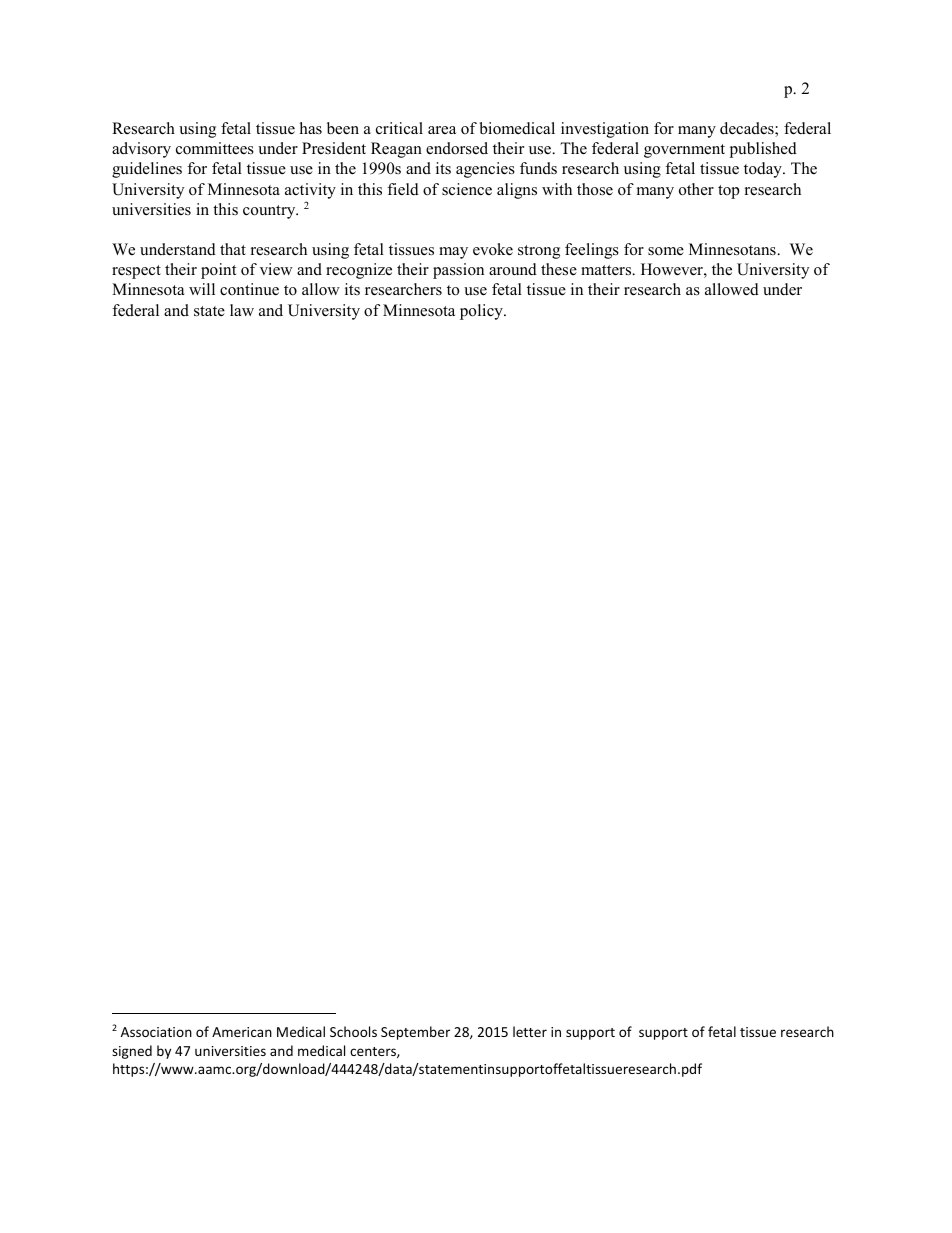 The image size is (952, 1233). I want to click on law, so click(242, 310).
